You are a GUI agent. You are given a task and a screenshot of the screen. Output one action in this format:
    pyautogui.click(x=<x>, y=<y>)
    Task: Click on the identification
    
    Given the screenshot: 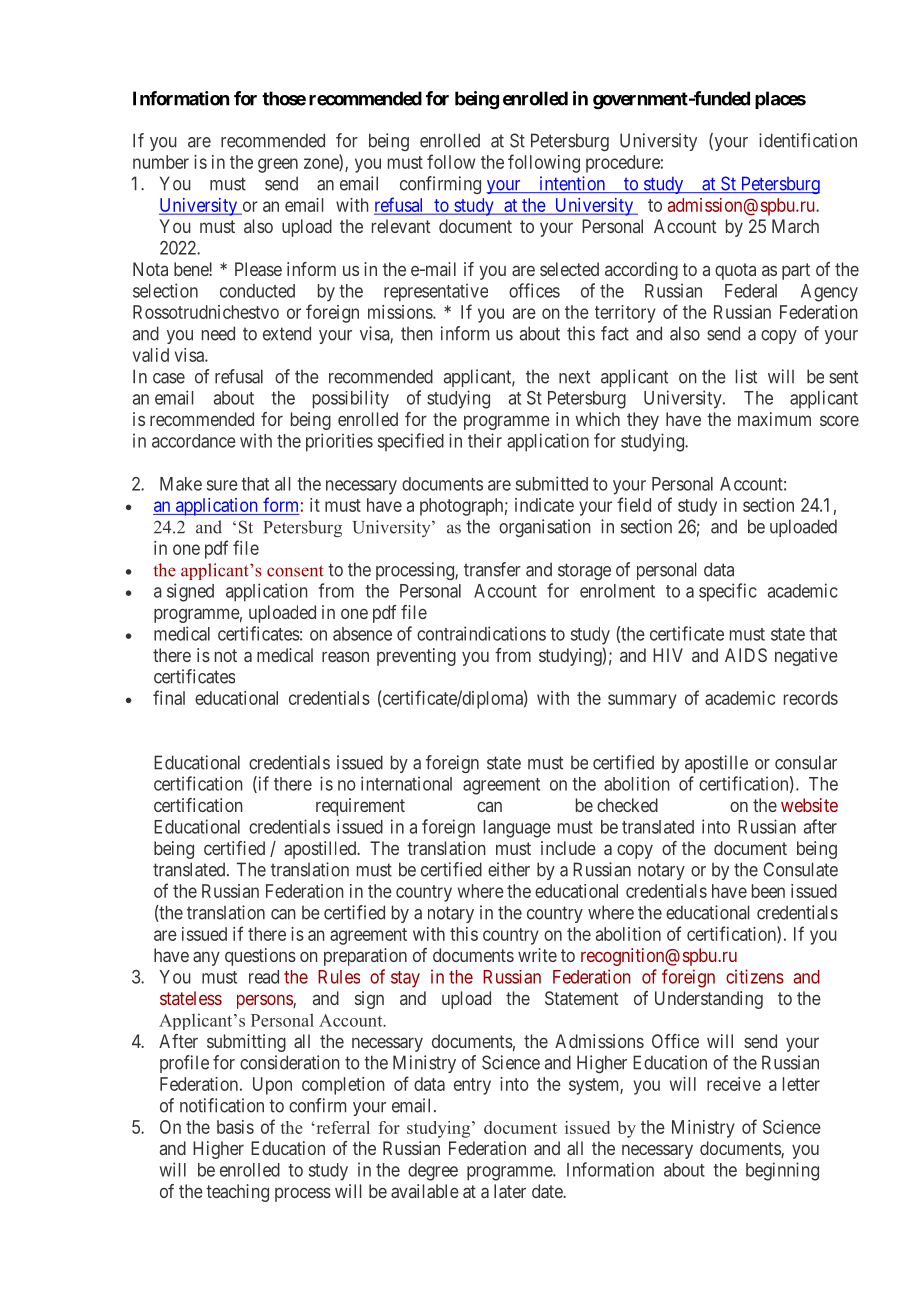 What is the action you would take?
    pyautogui.click(x=808, y=140)
